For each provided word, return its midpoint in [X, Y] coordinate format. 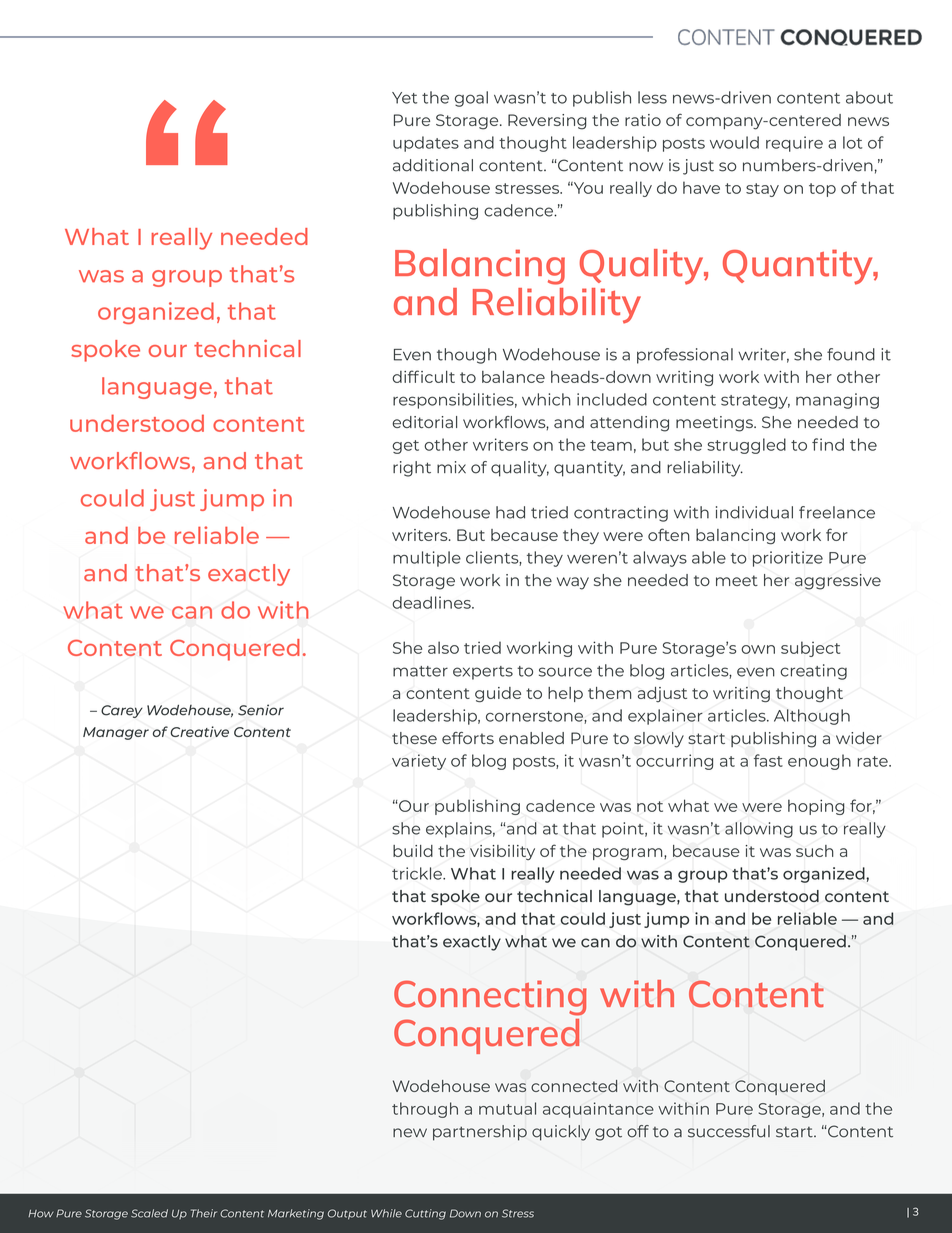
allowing [759, 830]
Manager [116, 733]
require [794, 144]
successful [729, 1131]
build [413, 851]
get [405, 447]
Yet [404, 98]
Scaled [149, 1213]
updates [426, 144]
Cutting [425, 1214]
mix [451, 467]
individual [754, 512]
